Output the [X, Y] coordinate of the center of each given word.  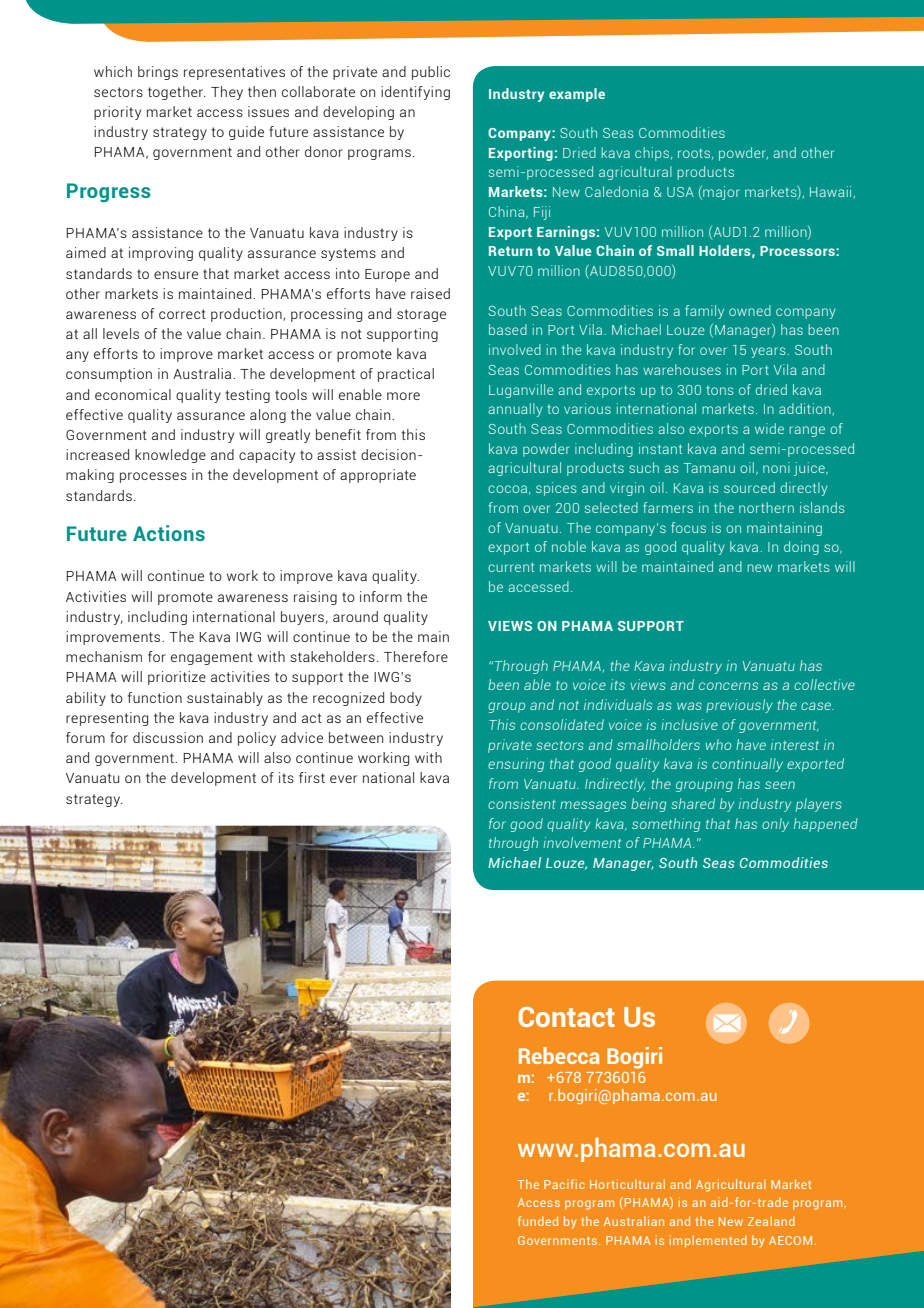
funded [538, 1221]
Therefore [416, 656]
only [775, 825]
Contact [567, 1017]
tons [719, 390]
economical [133, 394]
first [312, 777]
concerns [728, 686]
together [177, 93]
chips [652, 154]
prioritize [177, 678]
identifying [415, 93]
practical [406, 375]
